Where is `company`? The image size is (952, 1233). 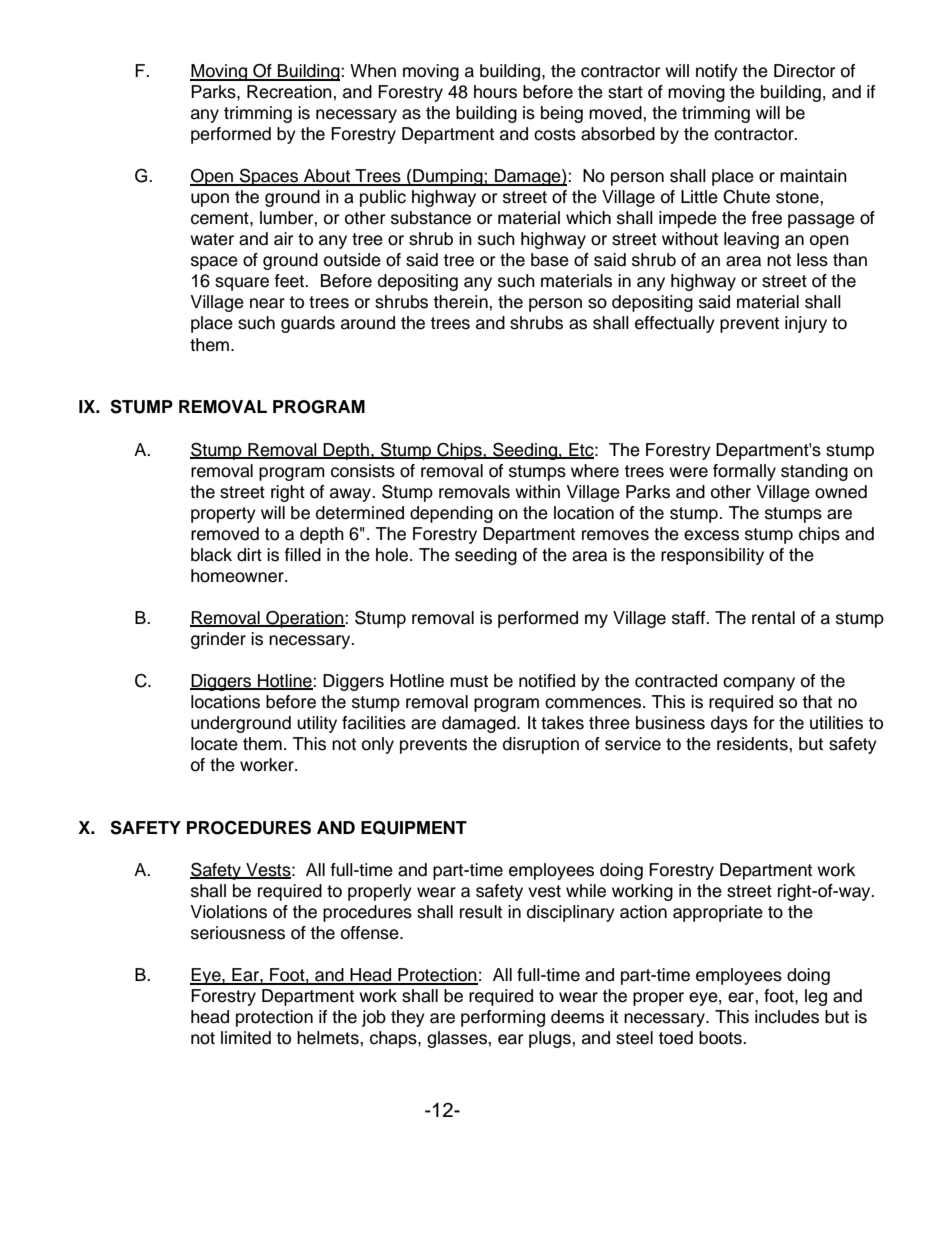 company is located at coordinates (759, 684).
